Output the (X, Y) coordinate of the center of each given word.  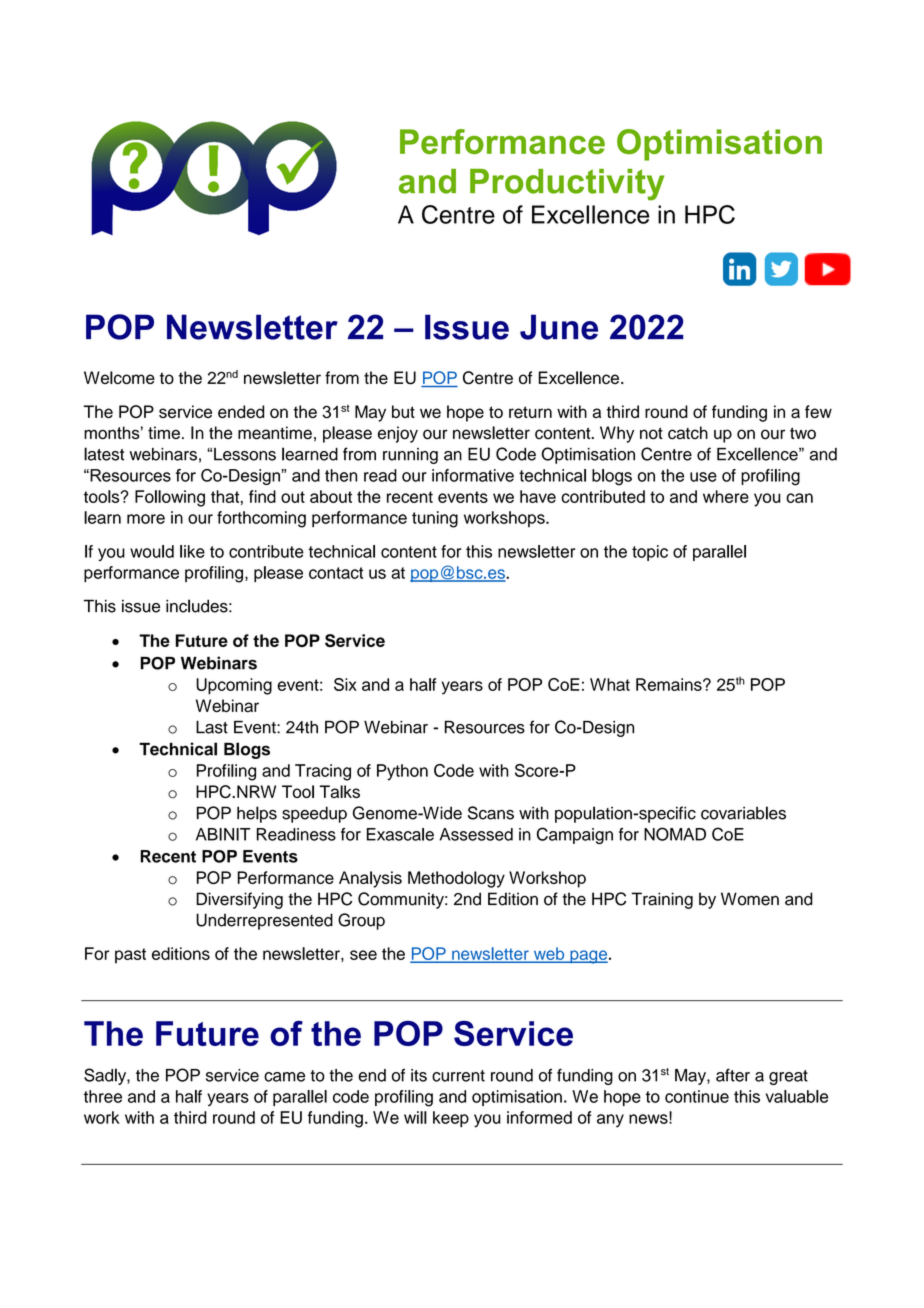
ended (241, 411)
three (103, 1096)
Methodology (456, 879)
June (559, 327)
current (458, 1076)
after (733, 1075)
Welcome (119, 377)
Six (345, 684)
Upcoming (234, 686)
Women (750, 899)
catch (688, 433)
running (410, 456)
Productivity (567, 185)
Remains (670, 684)
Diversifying (239, 900)
